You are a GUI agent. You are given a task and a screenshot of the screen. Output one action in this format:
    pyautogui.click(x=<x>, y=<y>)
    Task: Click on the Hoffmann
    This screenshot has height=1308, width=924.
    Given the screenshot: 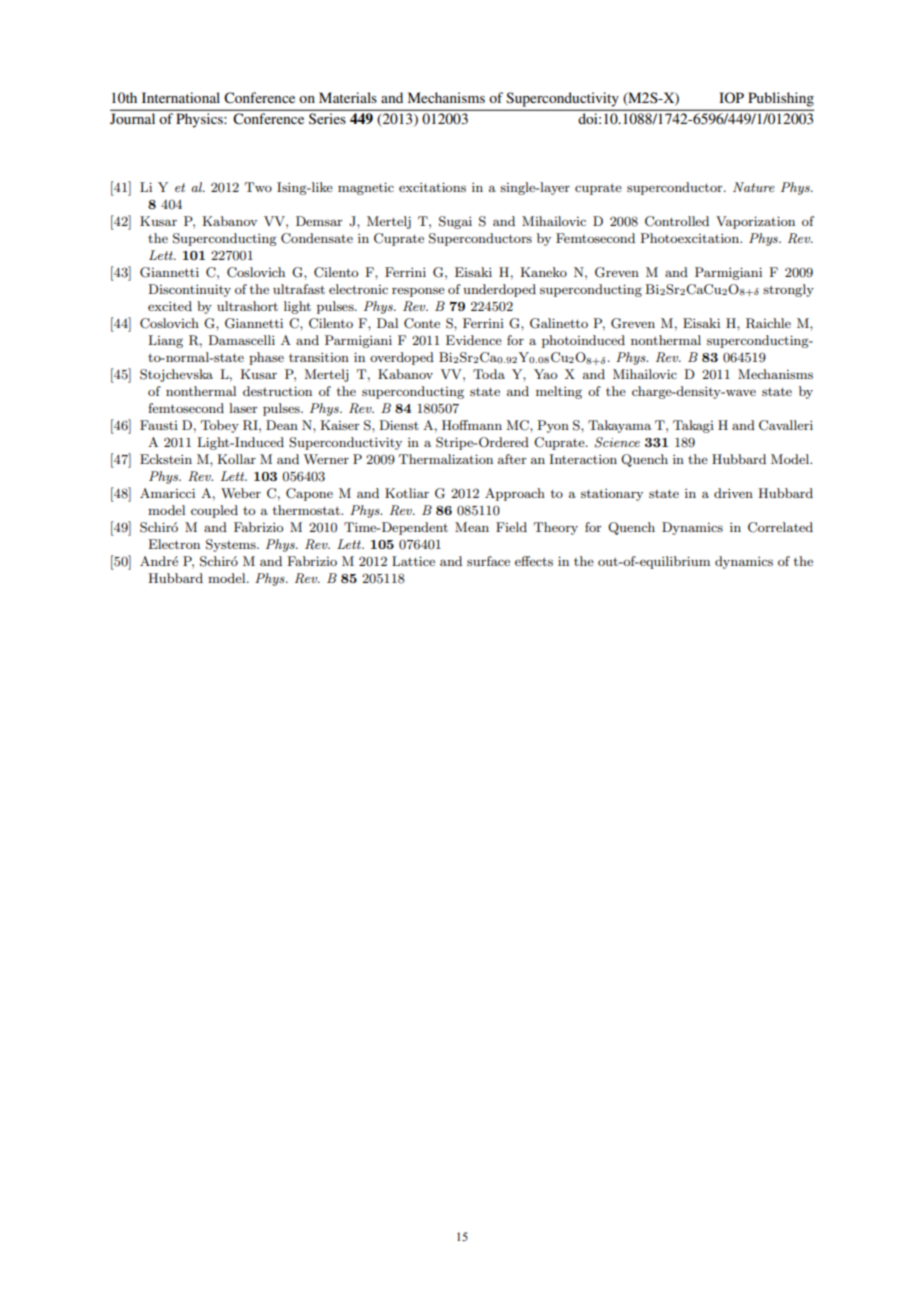 What is the action you would take?
    pyautogui.click(x=472, y=425)
